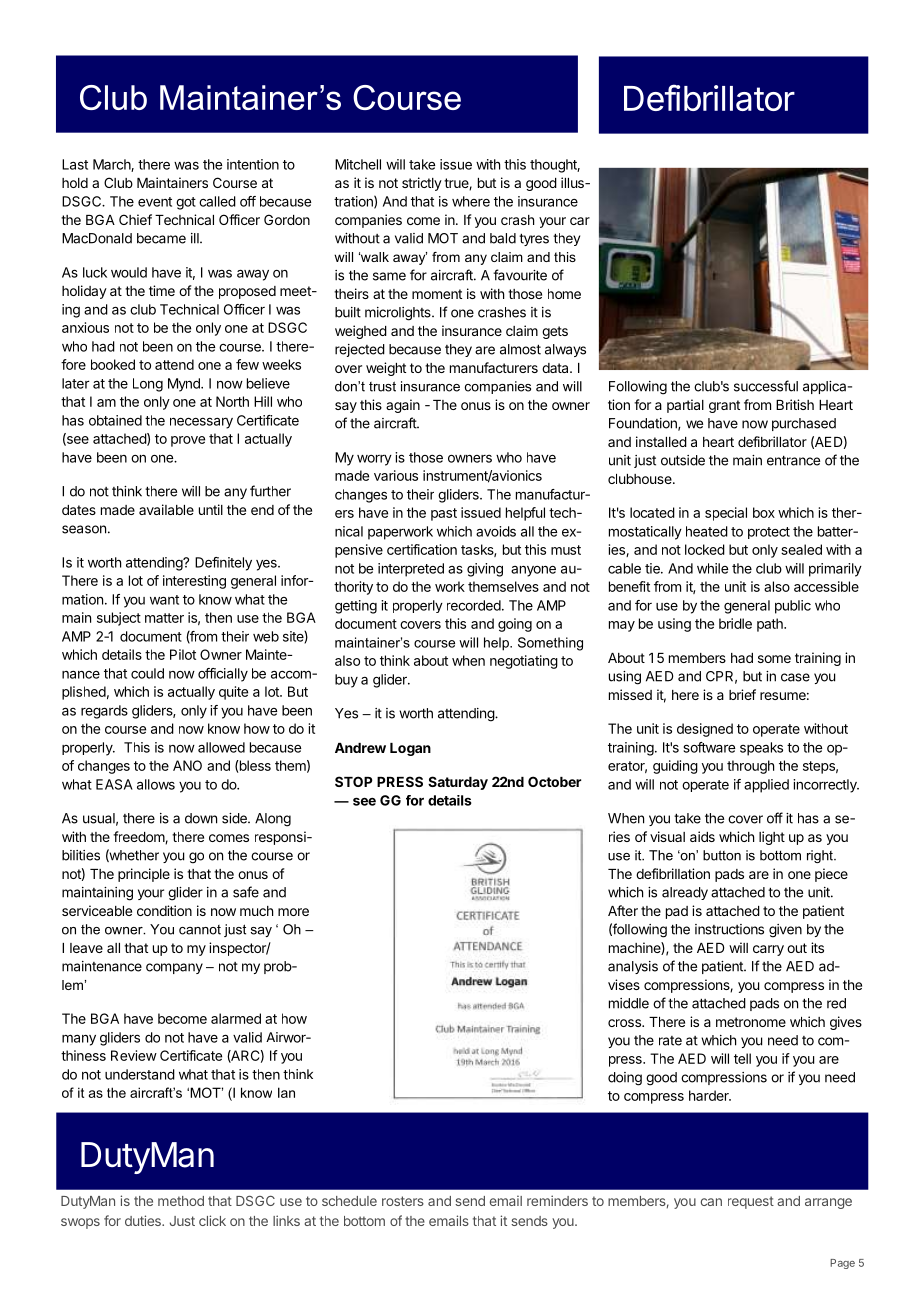 The height and width of the document is (1308, 924). I want to click on analysis, so click(633, 967).
